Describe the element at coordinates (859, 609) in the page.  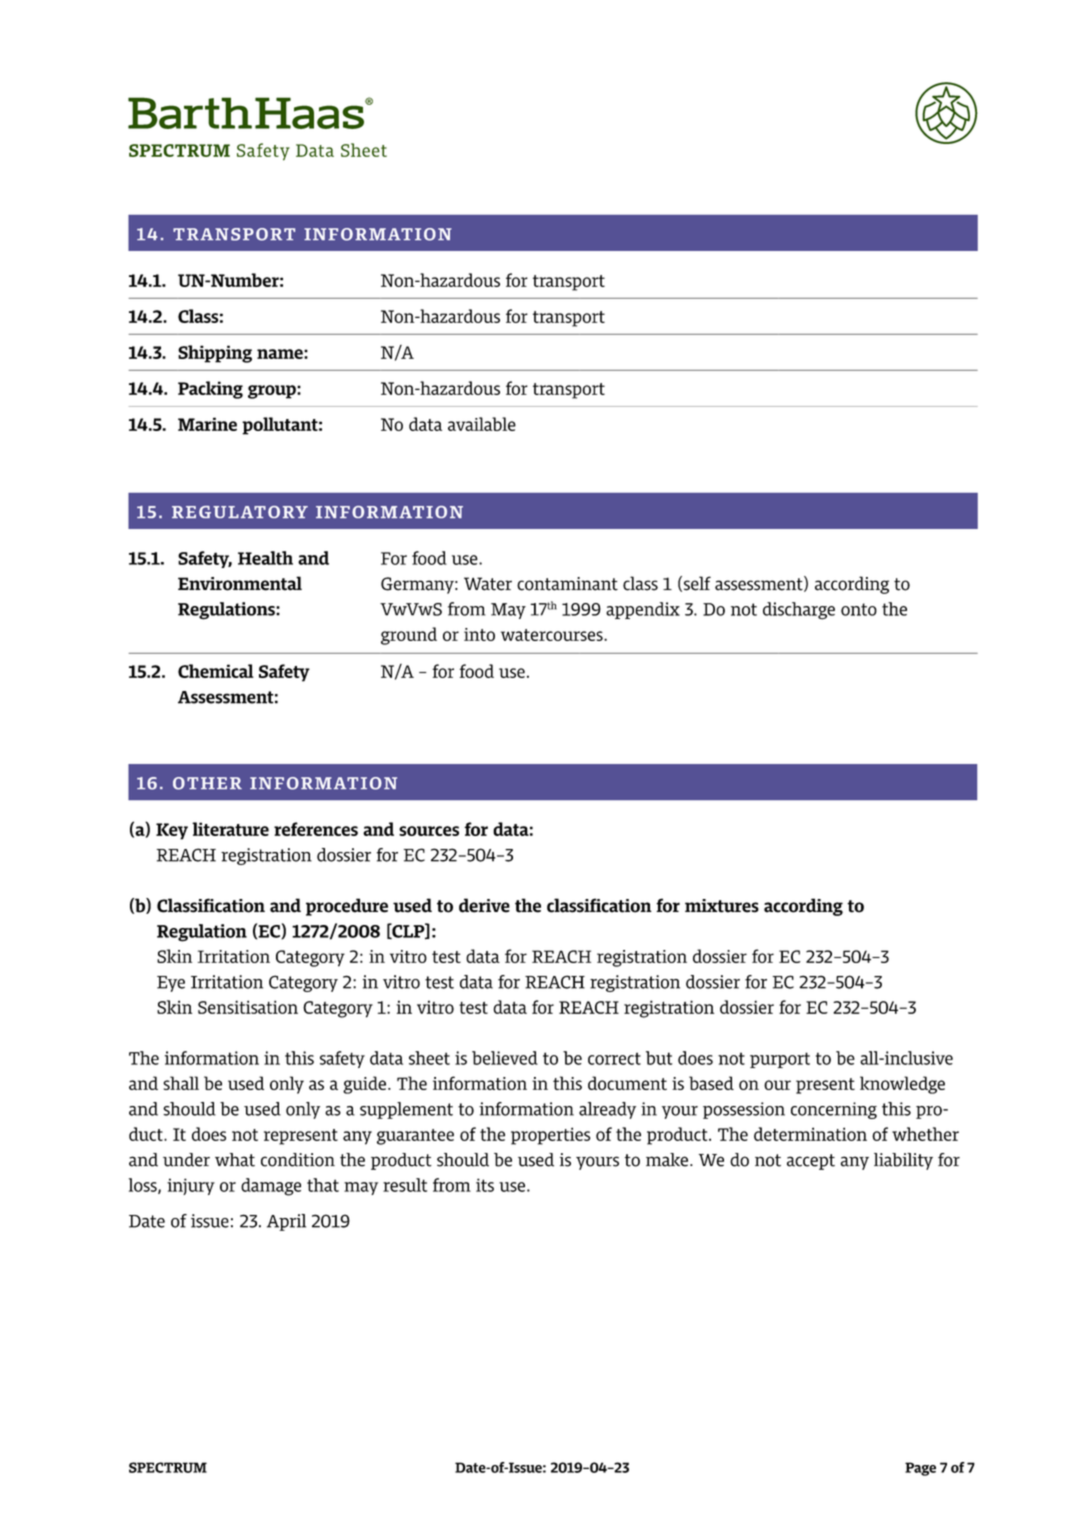
I see `onto` at that location.
